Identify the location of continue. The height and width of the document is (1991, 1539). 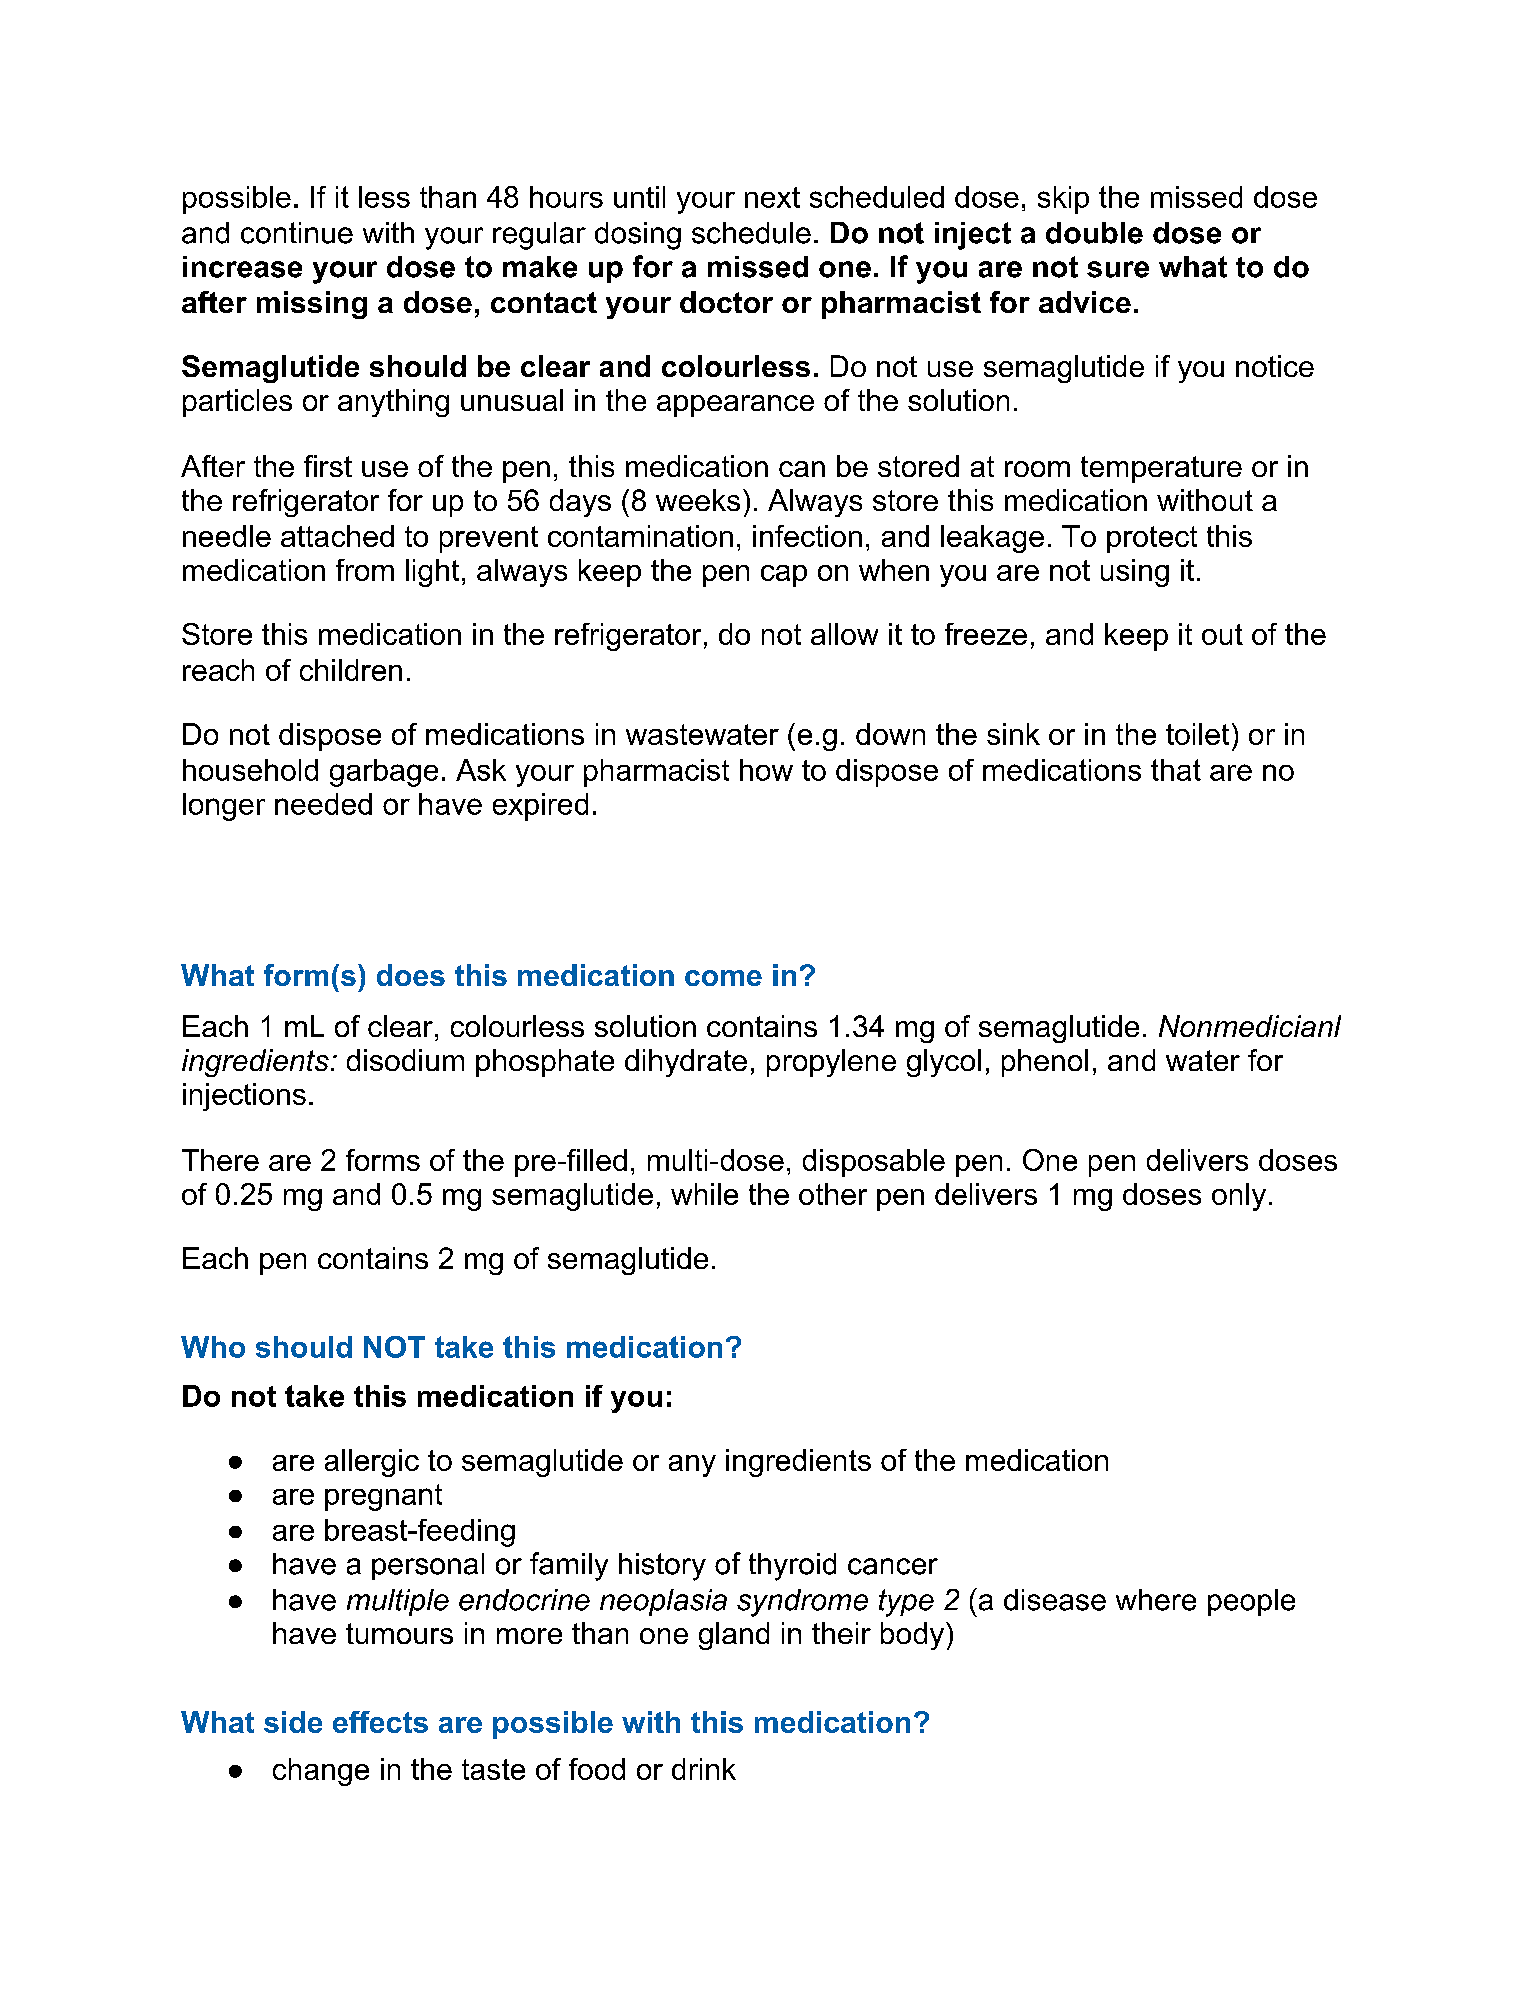
(297, 233).
